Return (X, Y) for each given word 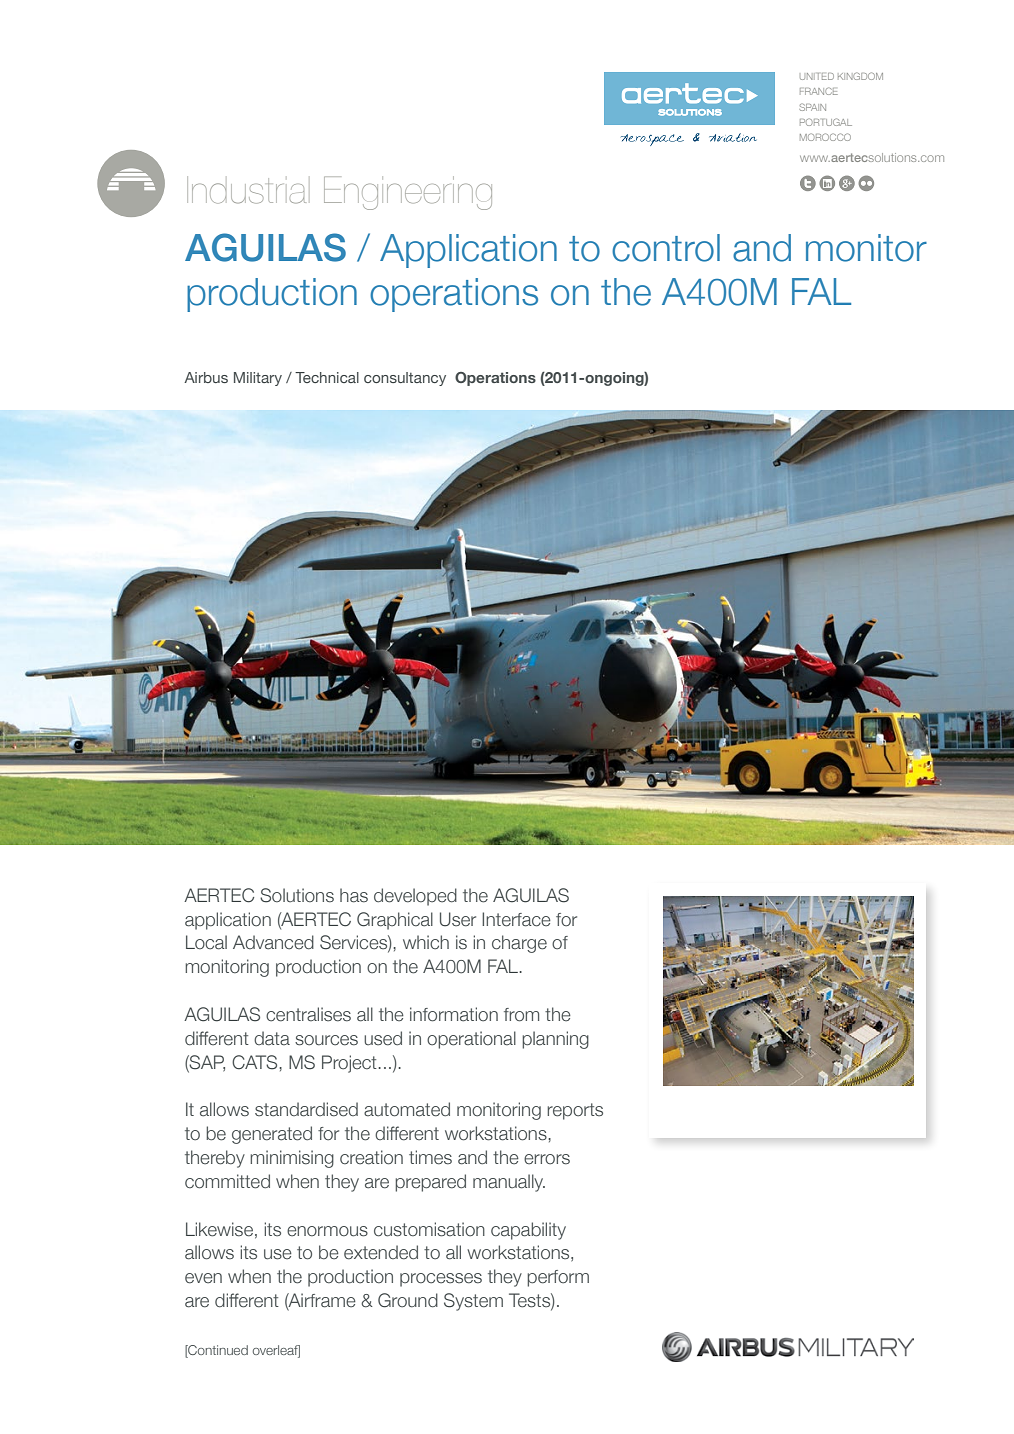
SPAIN (812, 107)
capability (528, 1231)
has (354, 895)
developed (415, 897)
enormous (327, 1231)
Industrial (246, 190)
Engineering (408, 193)
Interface (516, 919)
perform (558, 1278)
